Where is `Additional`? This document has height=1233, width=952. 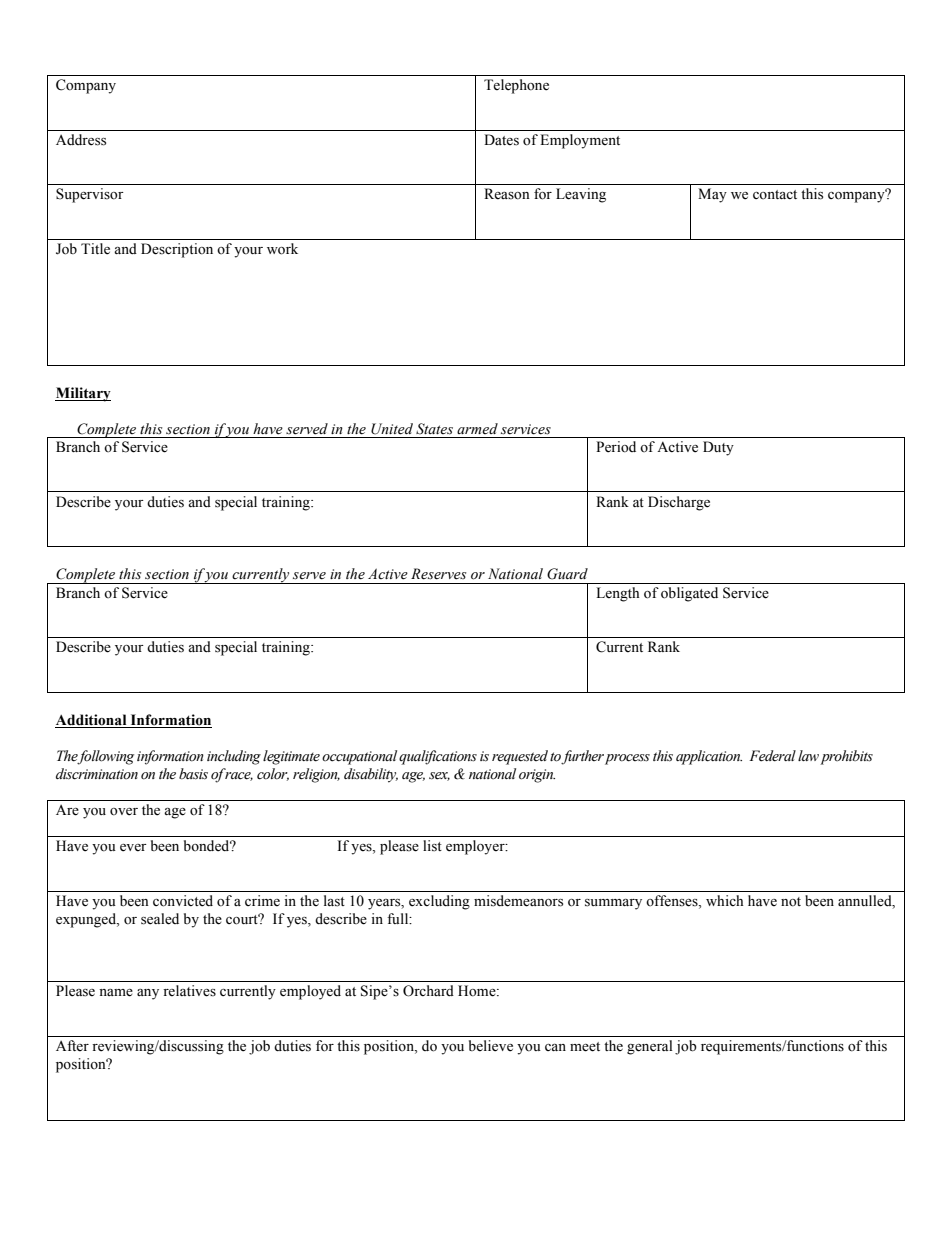 Additional is located at coordinates (91, 720).
